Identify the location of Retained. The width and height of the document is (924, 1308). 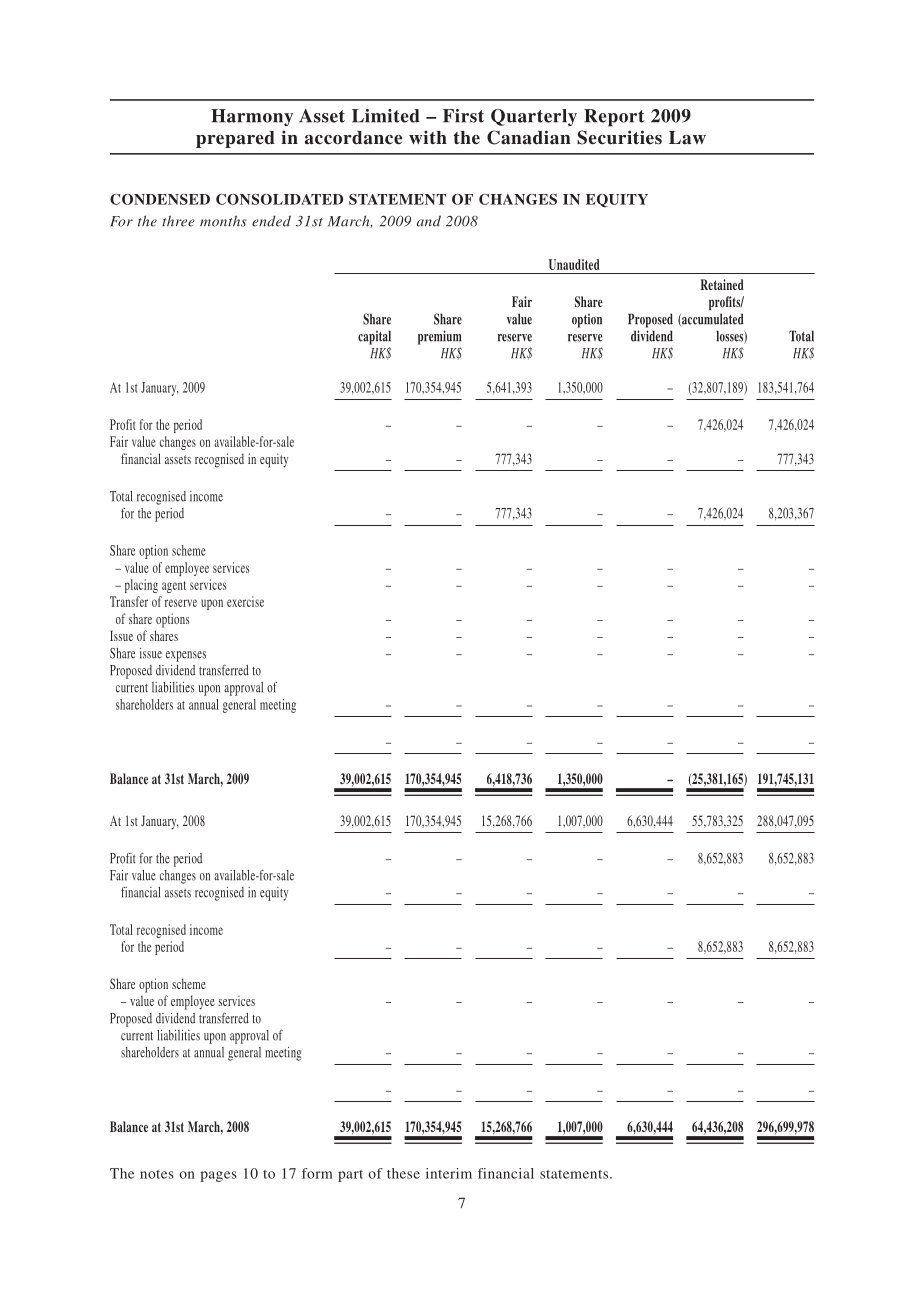
(722, 284).
